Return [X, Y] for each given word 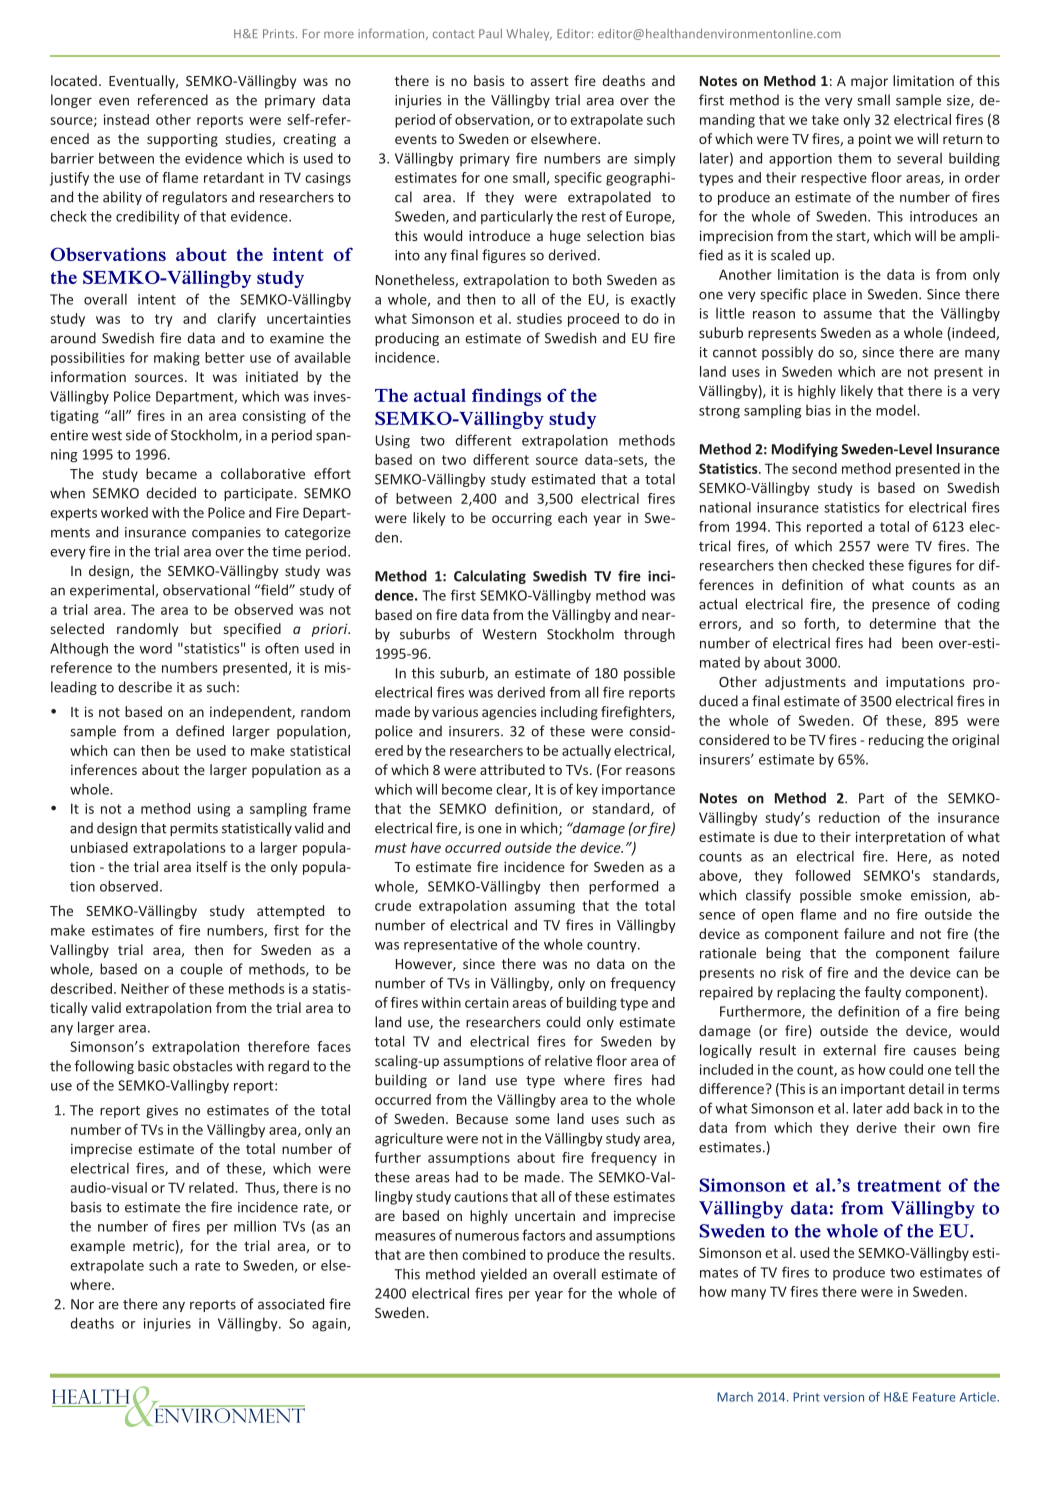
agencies [509, 713]
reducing [896, 741]
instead [126, 119]
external [849, 1050]
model [897, 410]
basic [153, 1066]
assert [550, 81]
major [869, 82]
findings [506, 397]
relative [568, 1060]
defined [200, 731]
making [177, 359]
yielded [504, 1275]
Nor [82, 1304]
